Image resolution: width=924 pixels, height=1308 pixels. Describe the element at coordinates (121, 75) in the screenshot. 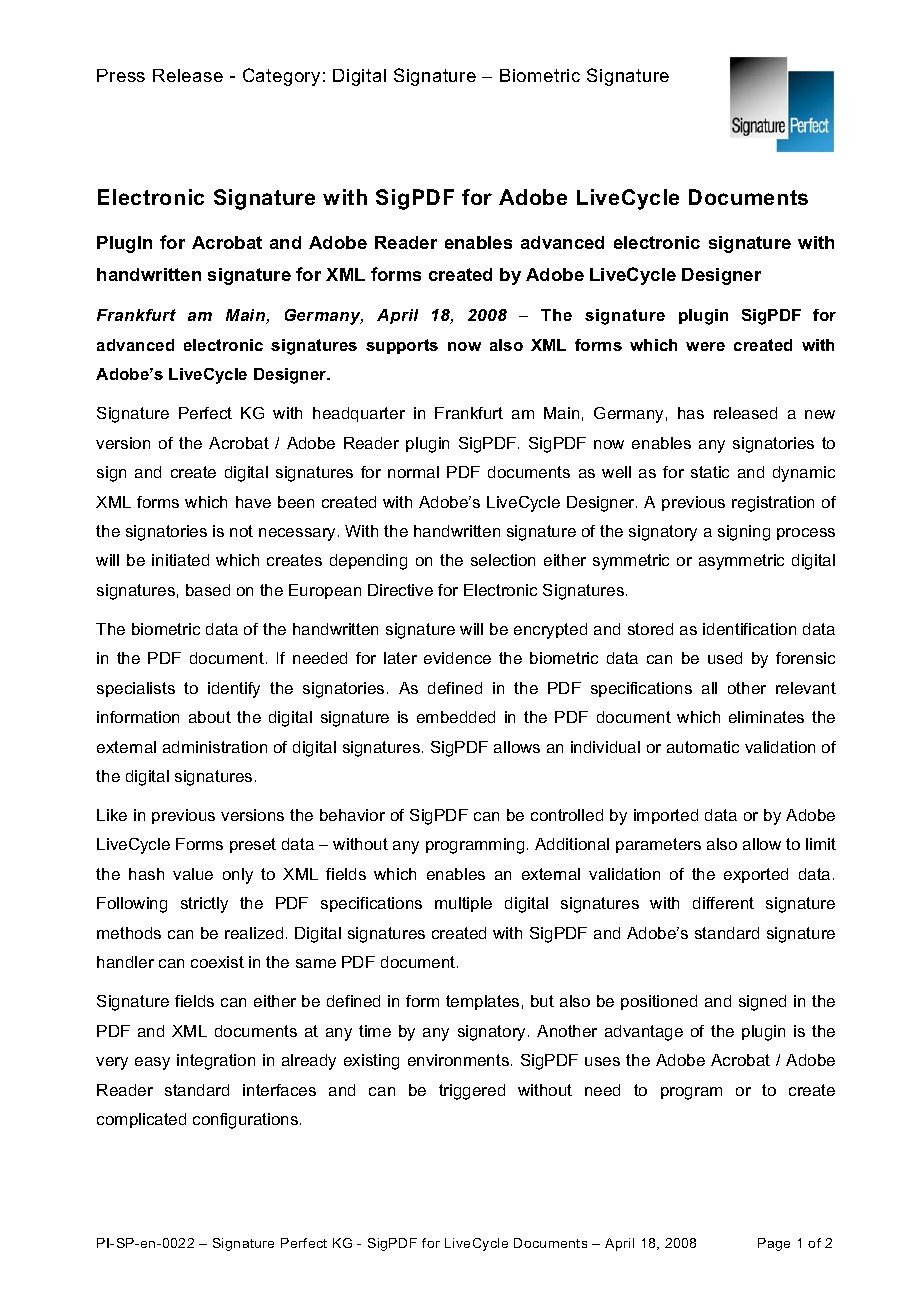

I see `Press` at that location.
